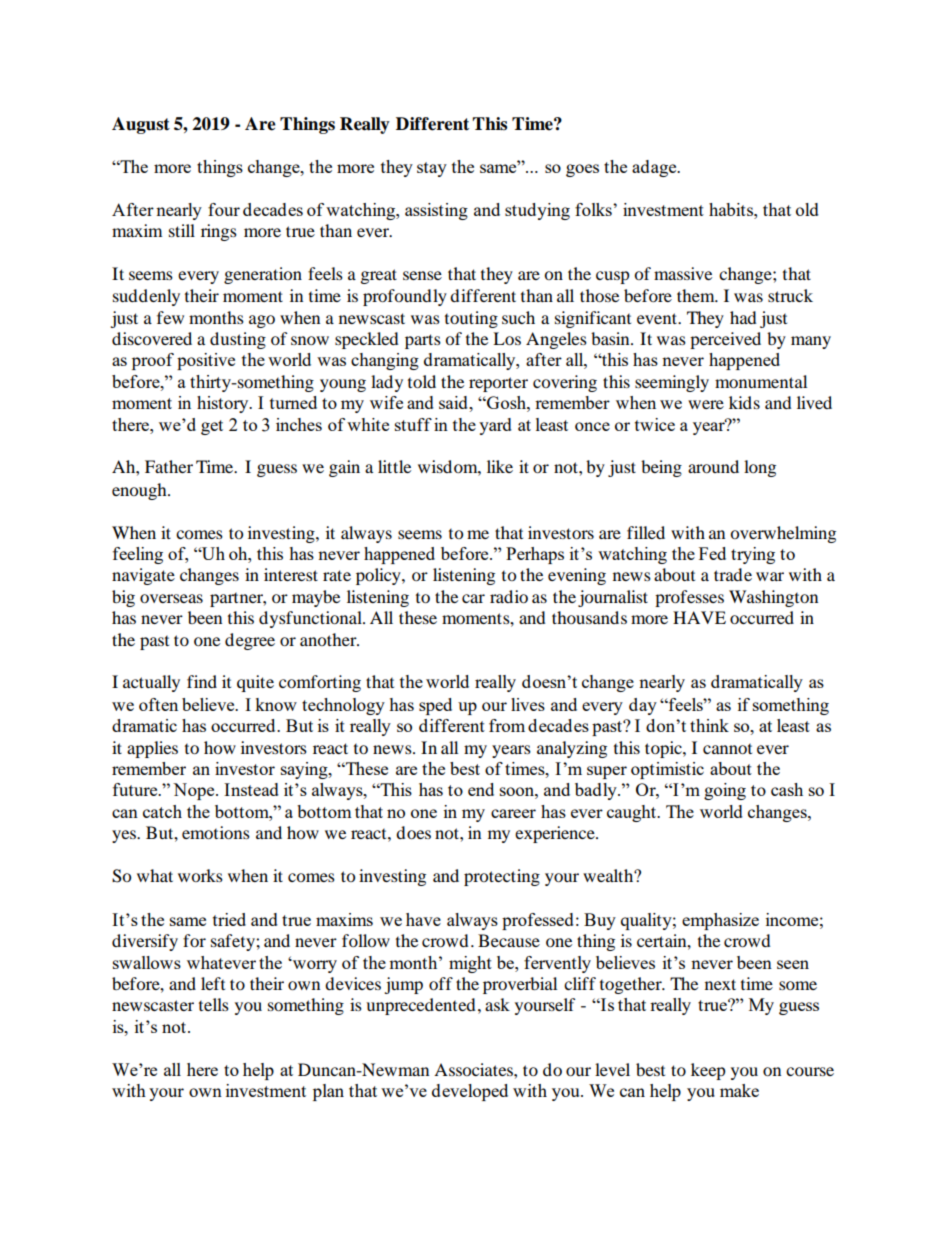  What do you see at coordinates (725, 791) in the screenshot?
I see `going` at bounding box center [725, 791].
